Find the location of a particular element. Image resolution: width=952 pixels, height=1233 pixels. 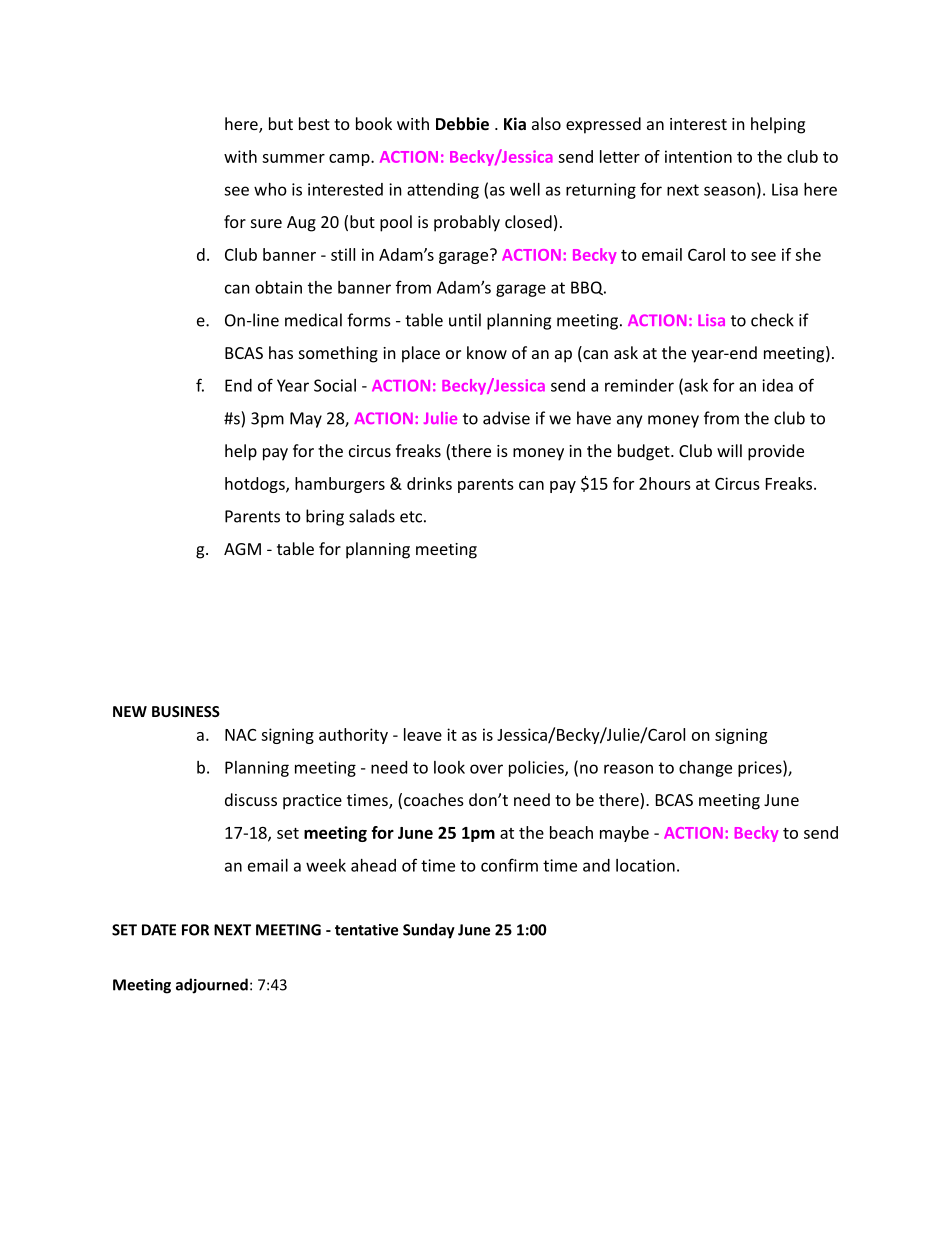

will is located at coordinates (729, 450).
